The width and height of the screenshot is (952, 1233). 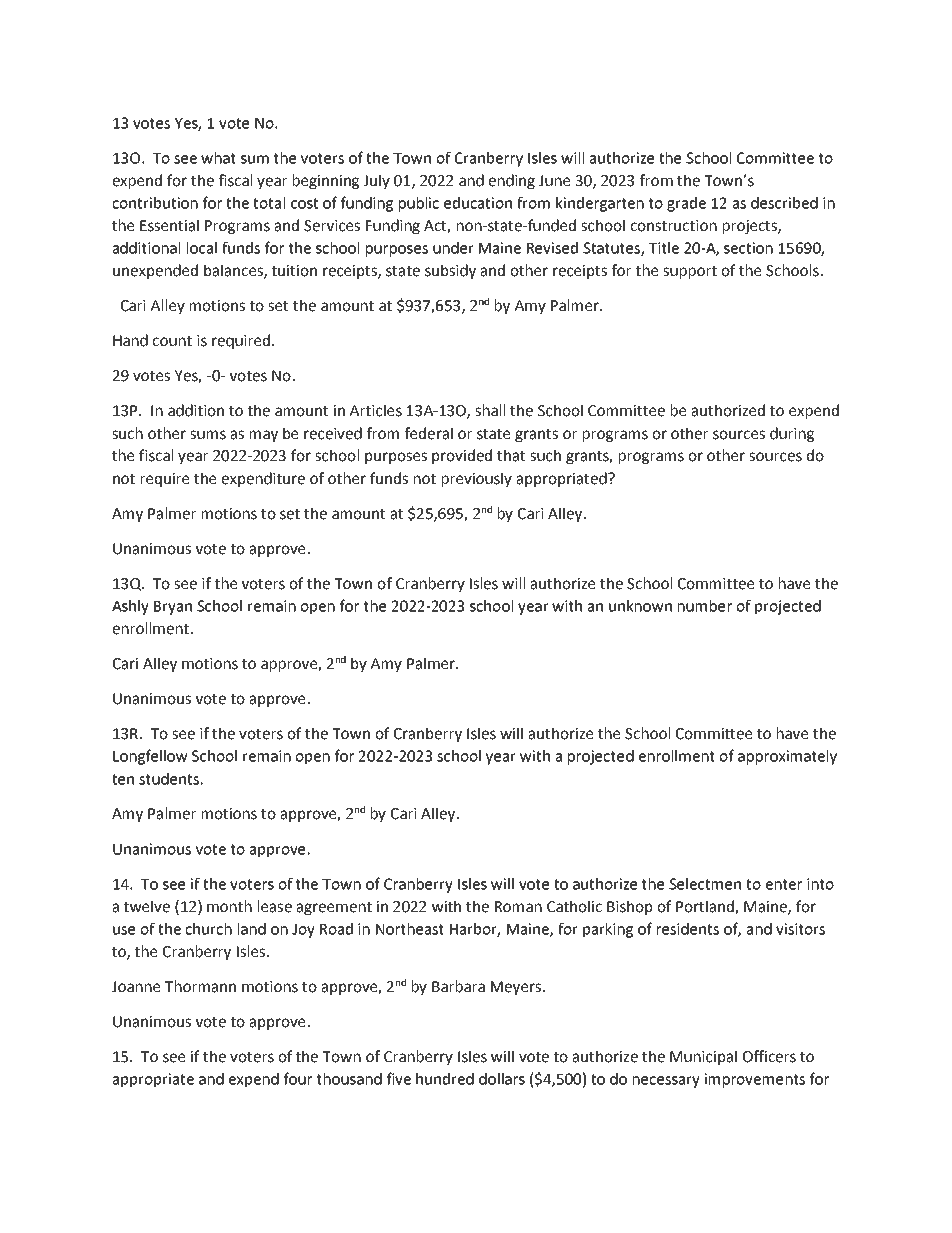 What do you see at coordinates (640, 606) in the screenshot?
I see `unknown` at bounding box center [640, 606].
